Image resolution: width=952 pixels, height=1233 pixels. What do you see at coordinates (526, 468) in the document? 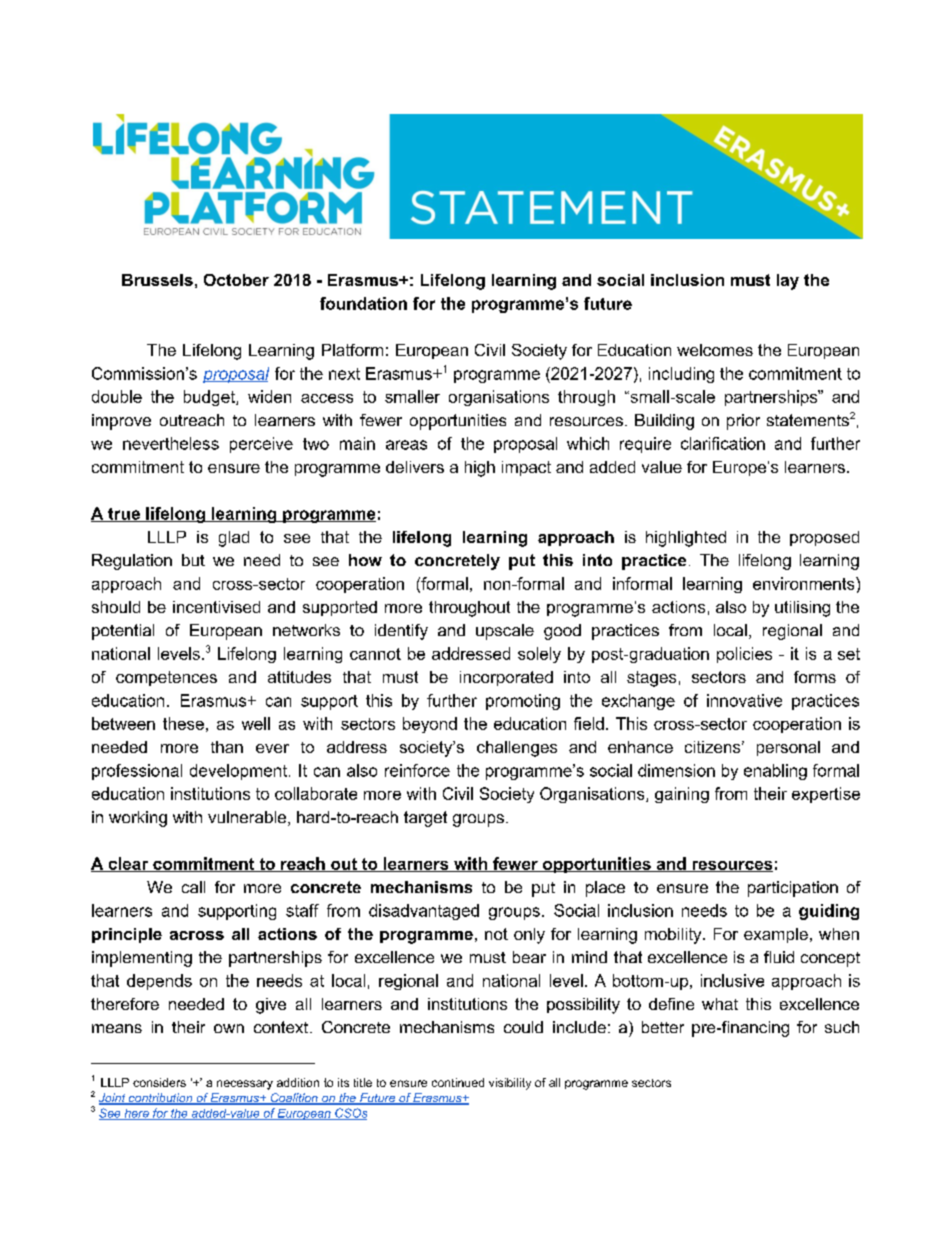
I see `impact` at bounding box center [526, 468].
